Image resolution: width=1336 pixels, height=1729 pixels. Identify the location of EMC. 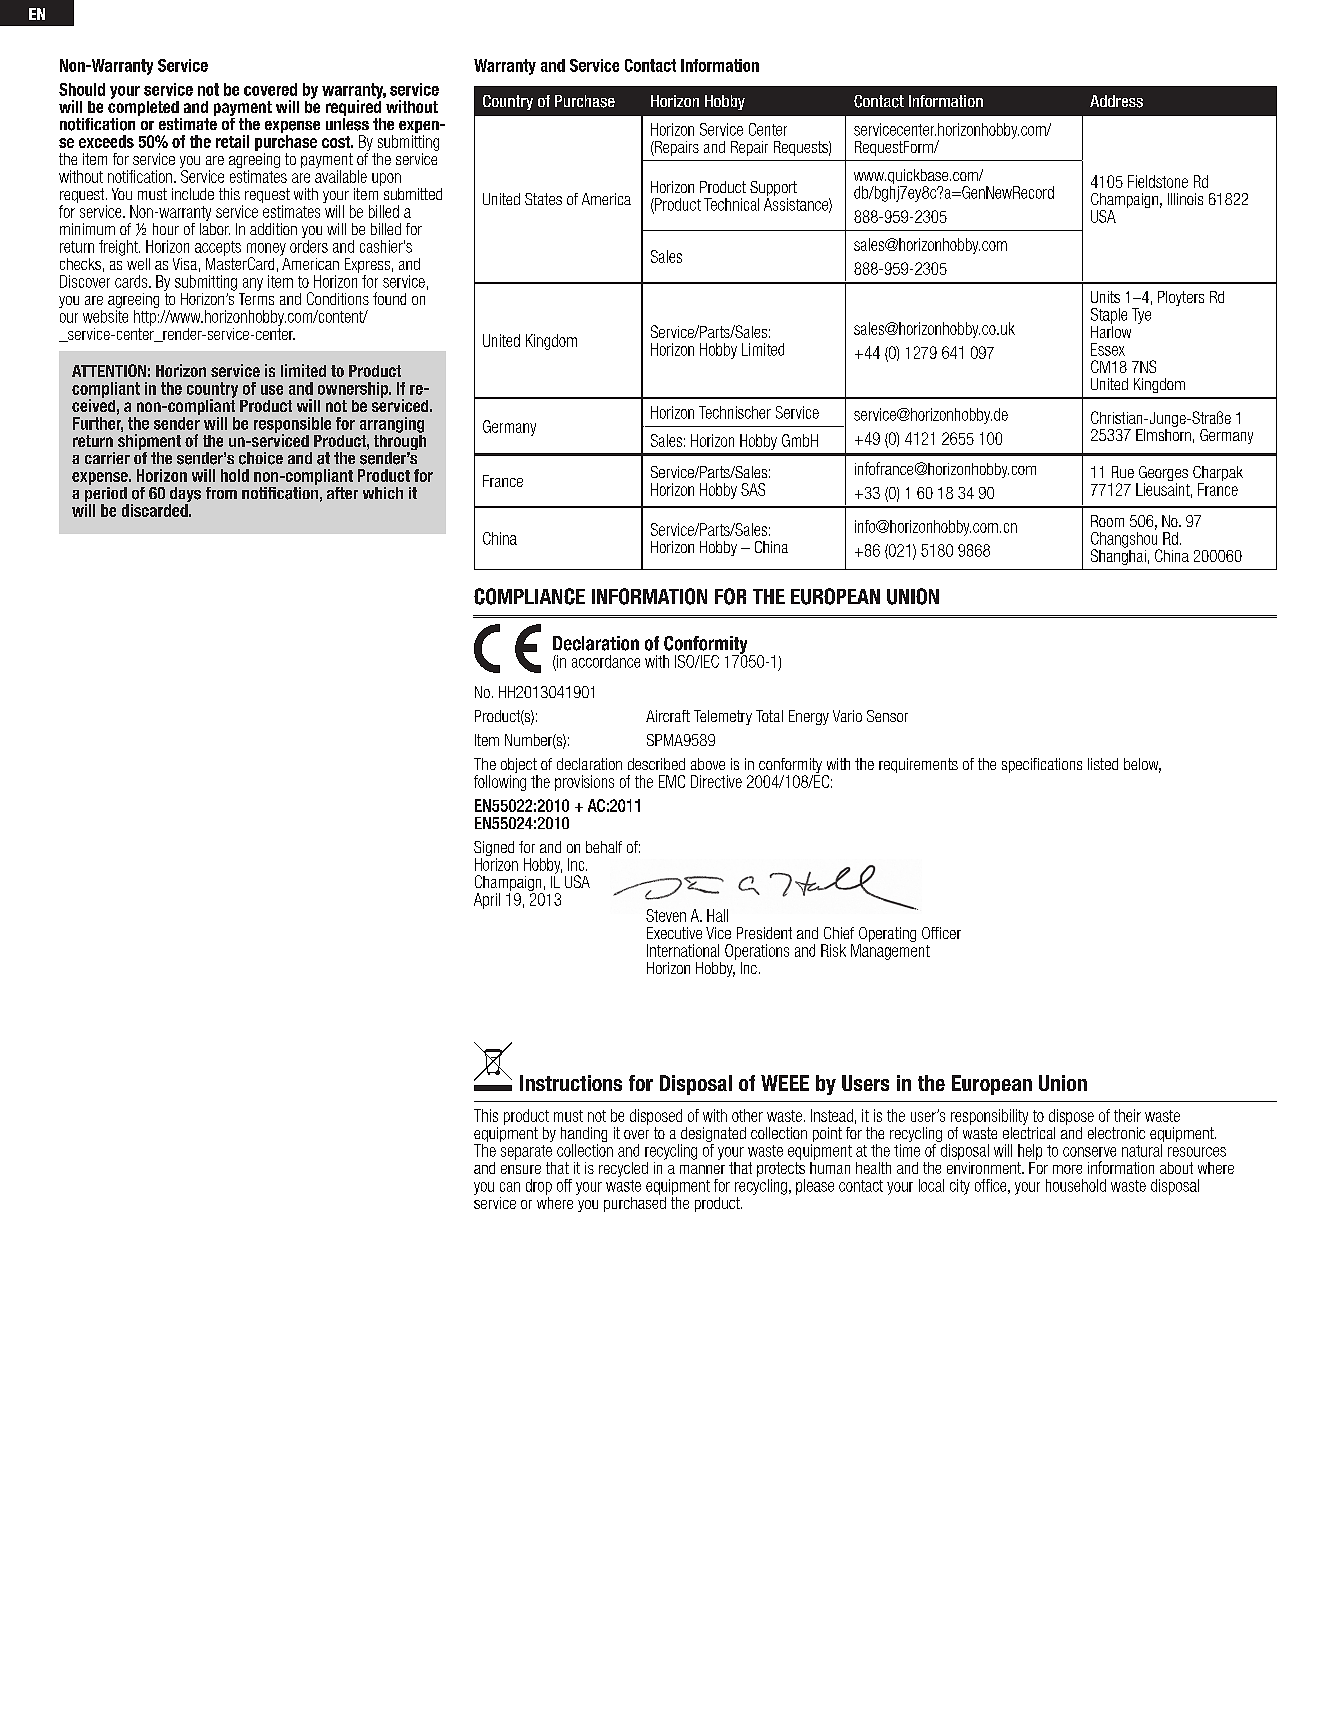
(672, 781).
